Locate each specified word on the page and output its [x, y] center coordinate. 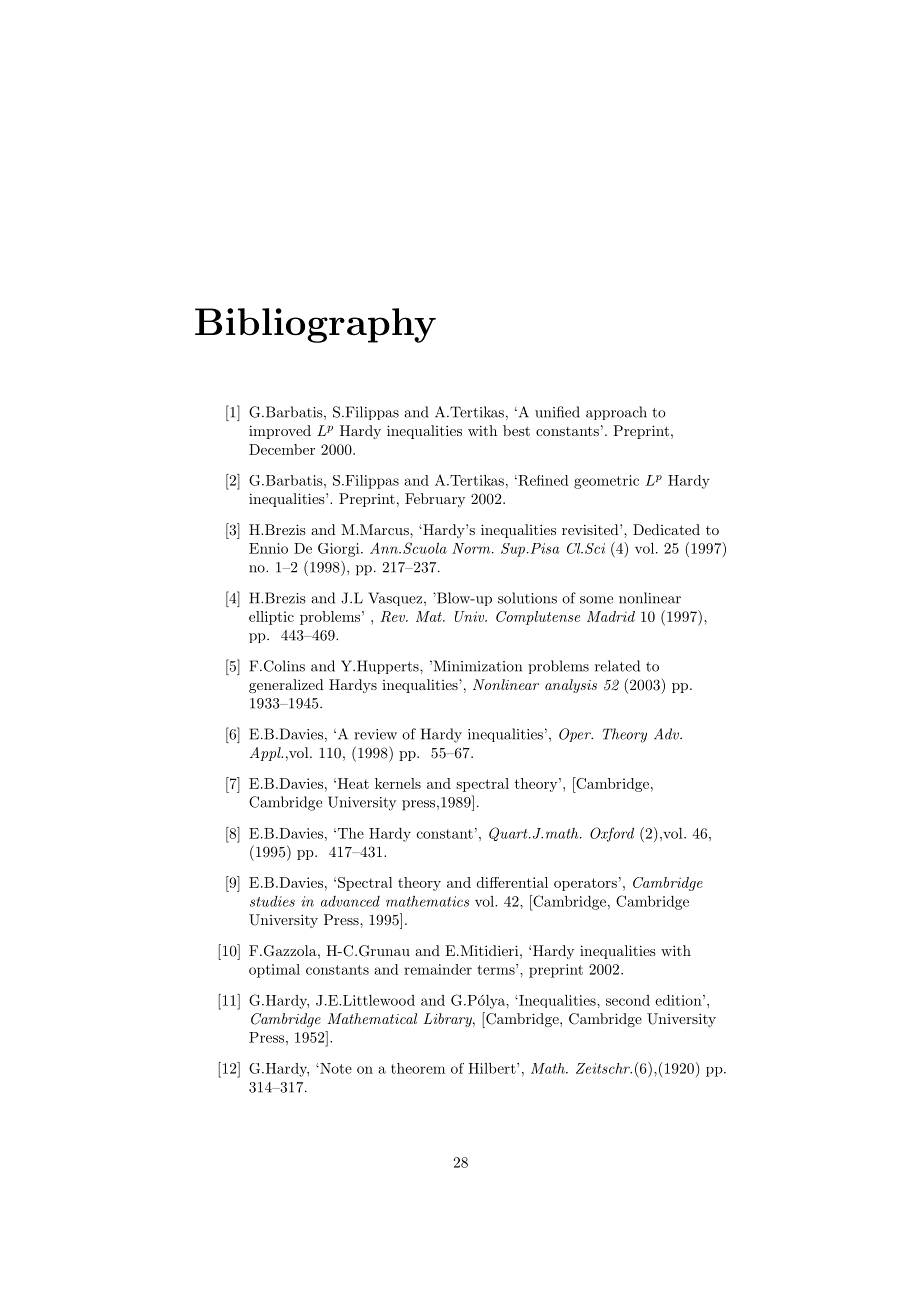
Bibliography [315, 325]
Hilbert [493, 1068]
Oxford [612, 834]
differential [512, 882]
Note [335, 1068]
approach [616, 413]
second [628, 1000]
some [596, 600]
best [516, 430]
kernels [398, 783]
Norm [472, 548]
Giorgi [340, 550]
